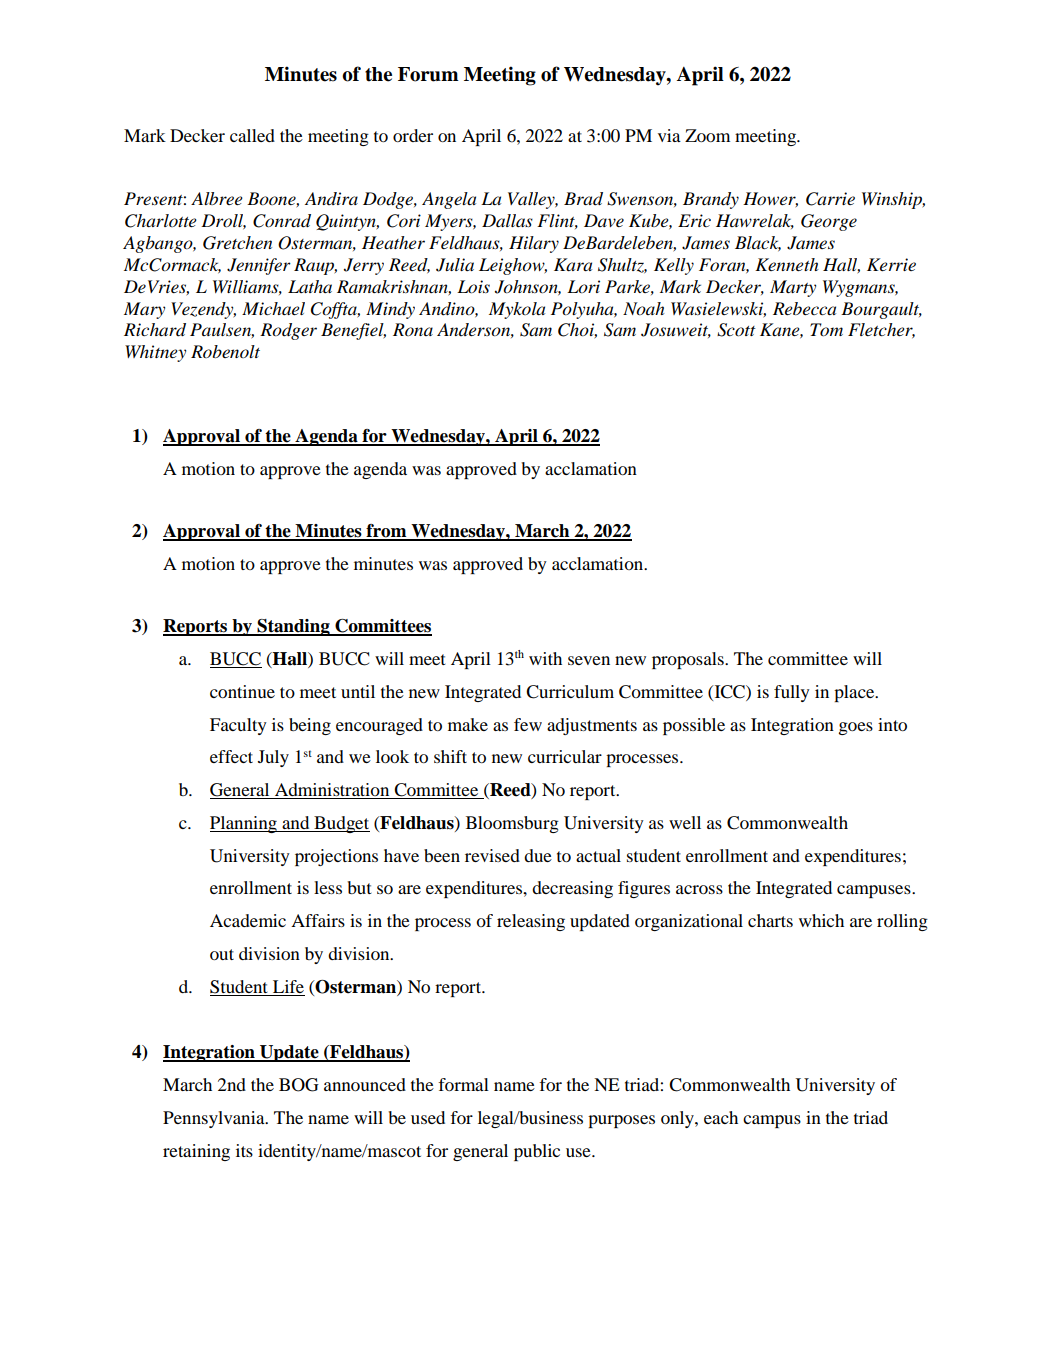 Image resolution: width=1056 pixels, height=1367 pixels. I want to click on each, so click(721, 1117).
